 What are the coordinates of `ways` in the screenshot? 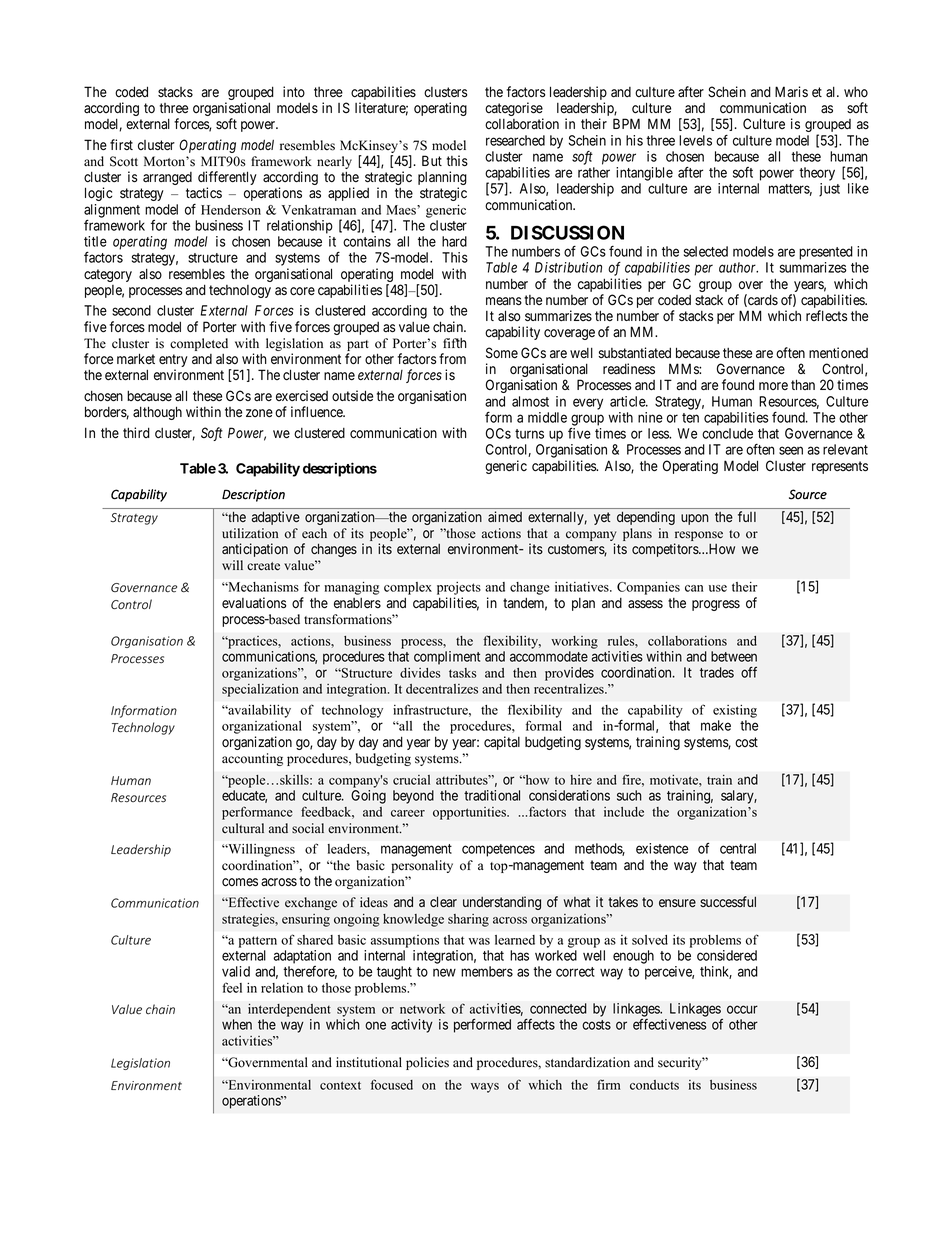 It's located at (485, 1088).
